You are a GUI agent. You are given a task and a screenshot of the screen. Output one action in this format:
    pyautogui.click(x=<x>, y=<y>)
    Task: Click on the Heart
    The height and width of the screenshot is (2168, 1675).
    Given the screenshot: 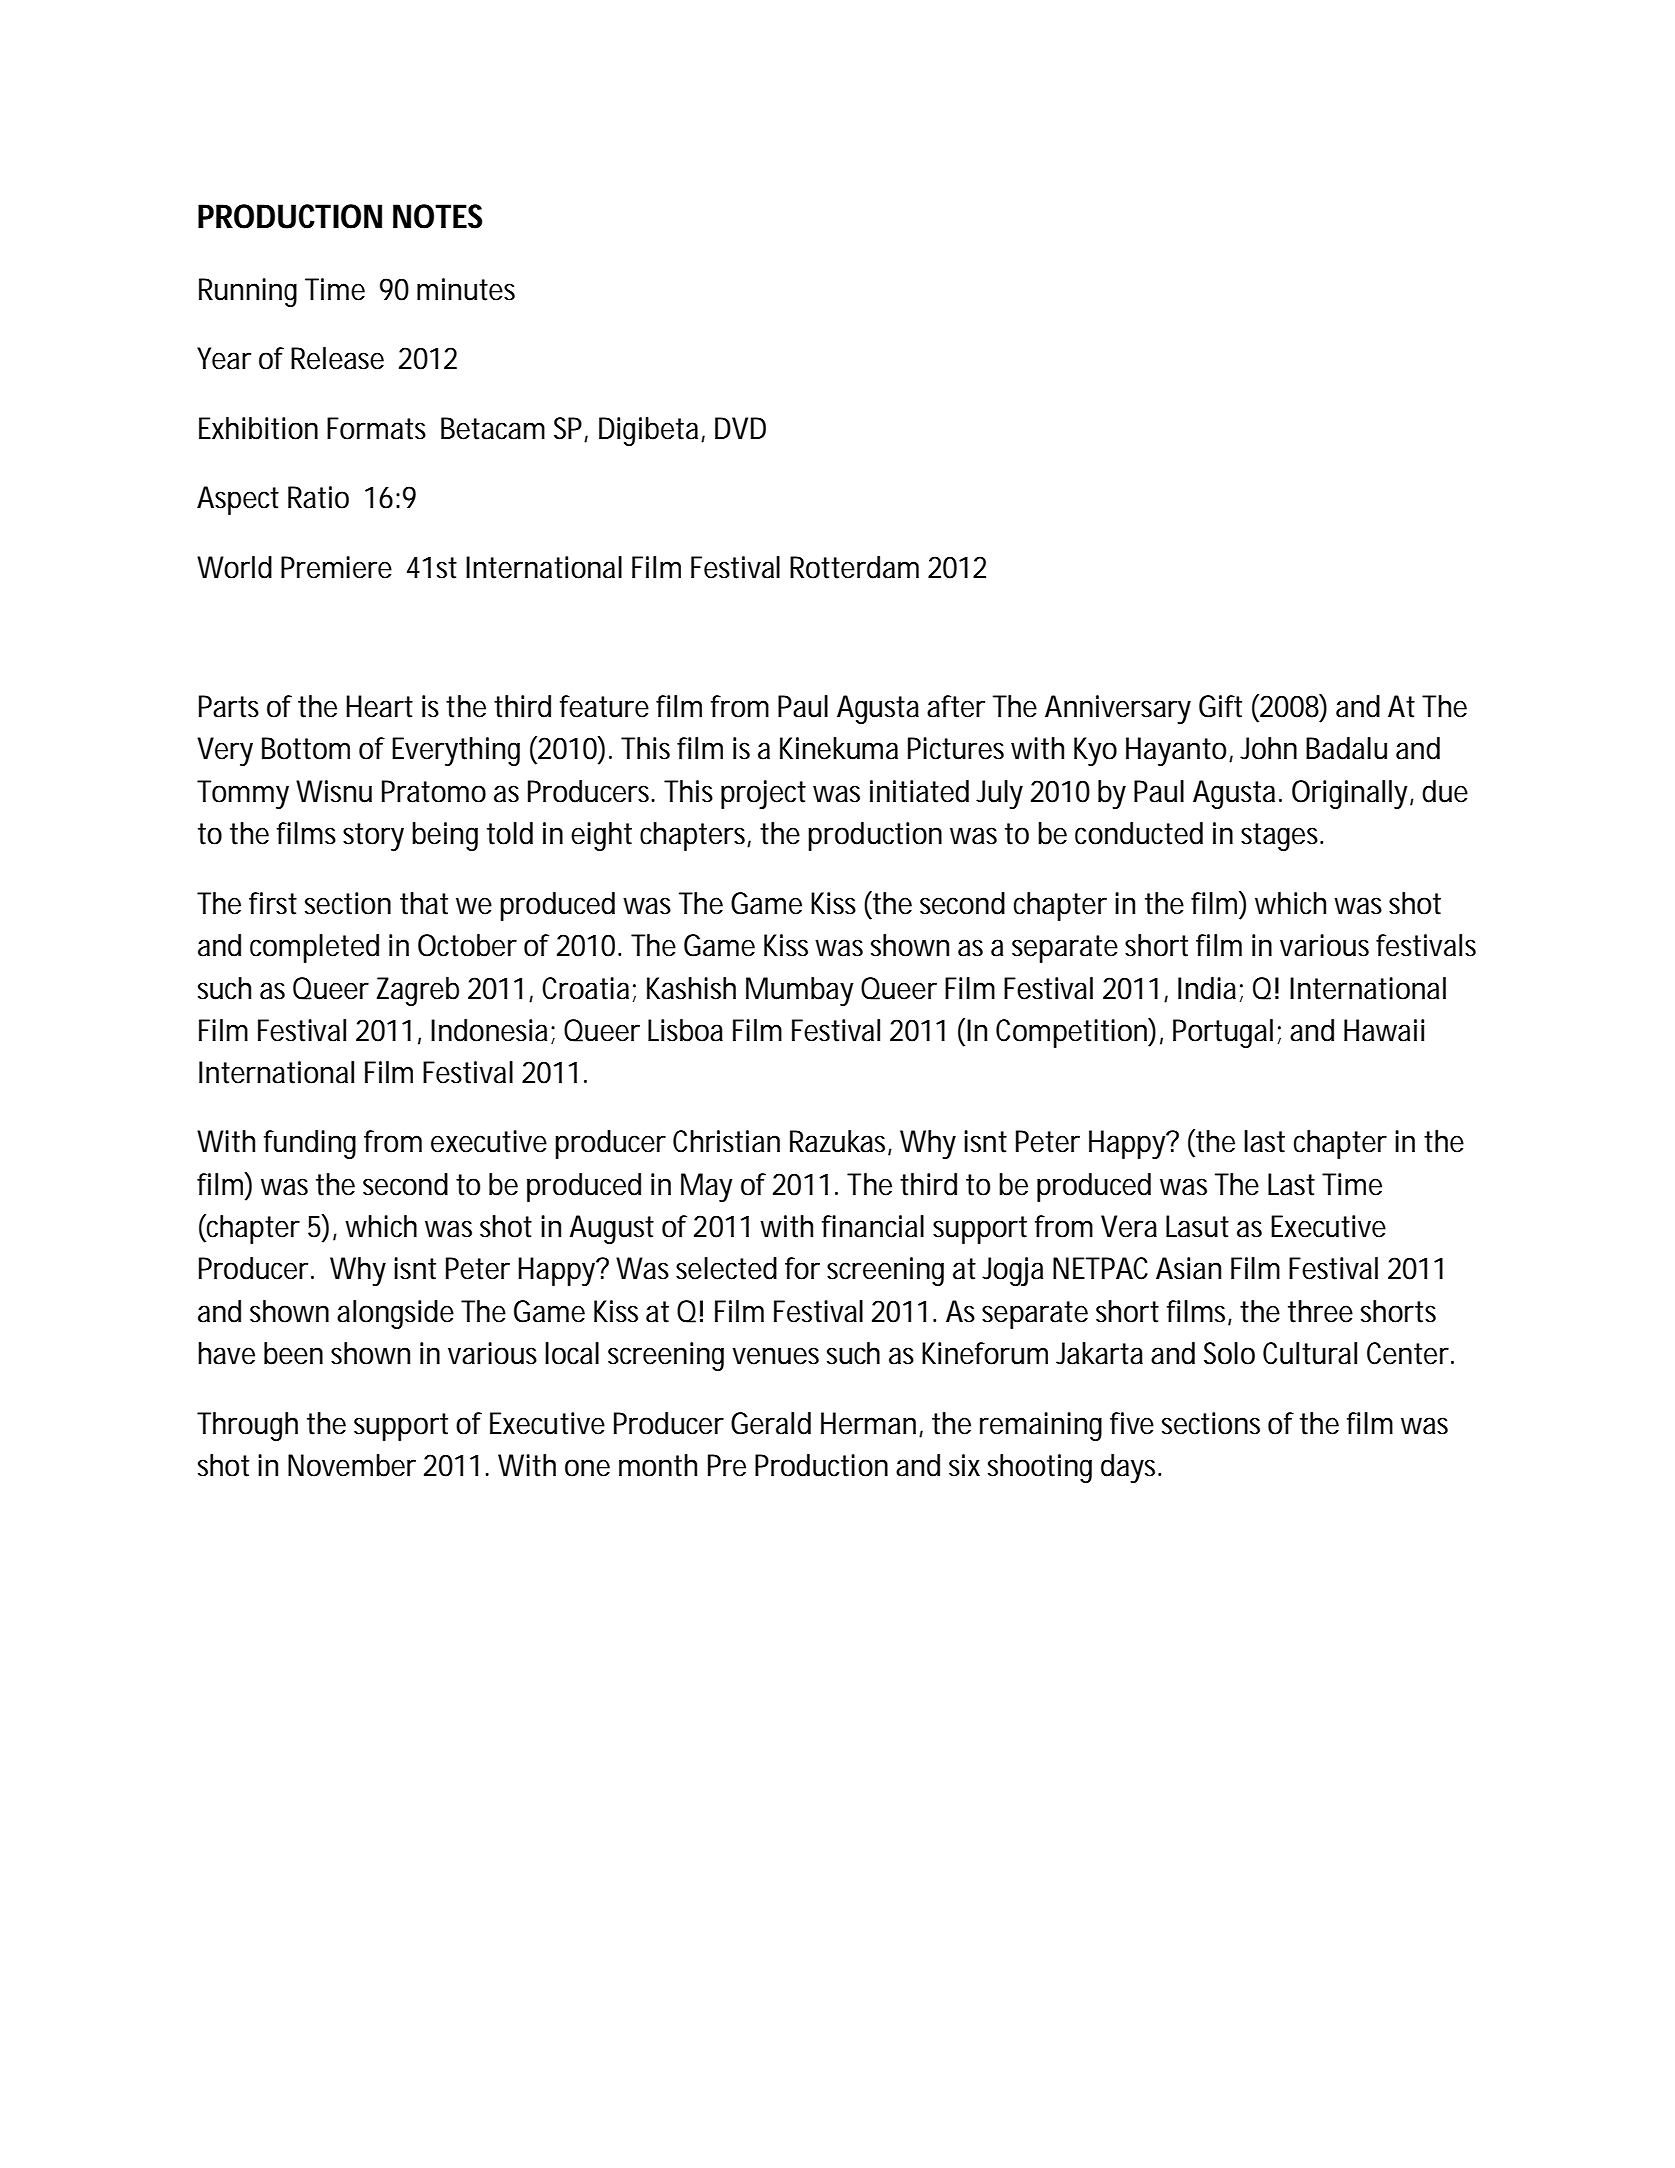 What is the action you would take?
    pyautogui.click(x=379, y=706)
